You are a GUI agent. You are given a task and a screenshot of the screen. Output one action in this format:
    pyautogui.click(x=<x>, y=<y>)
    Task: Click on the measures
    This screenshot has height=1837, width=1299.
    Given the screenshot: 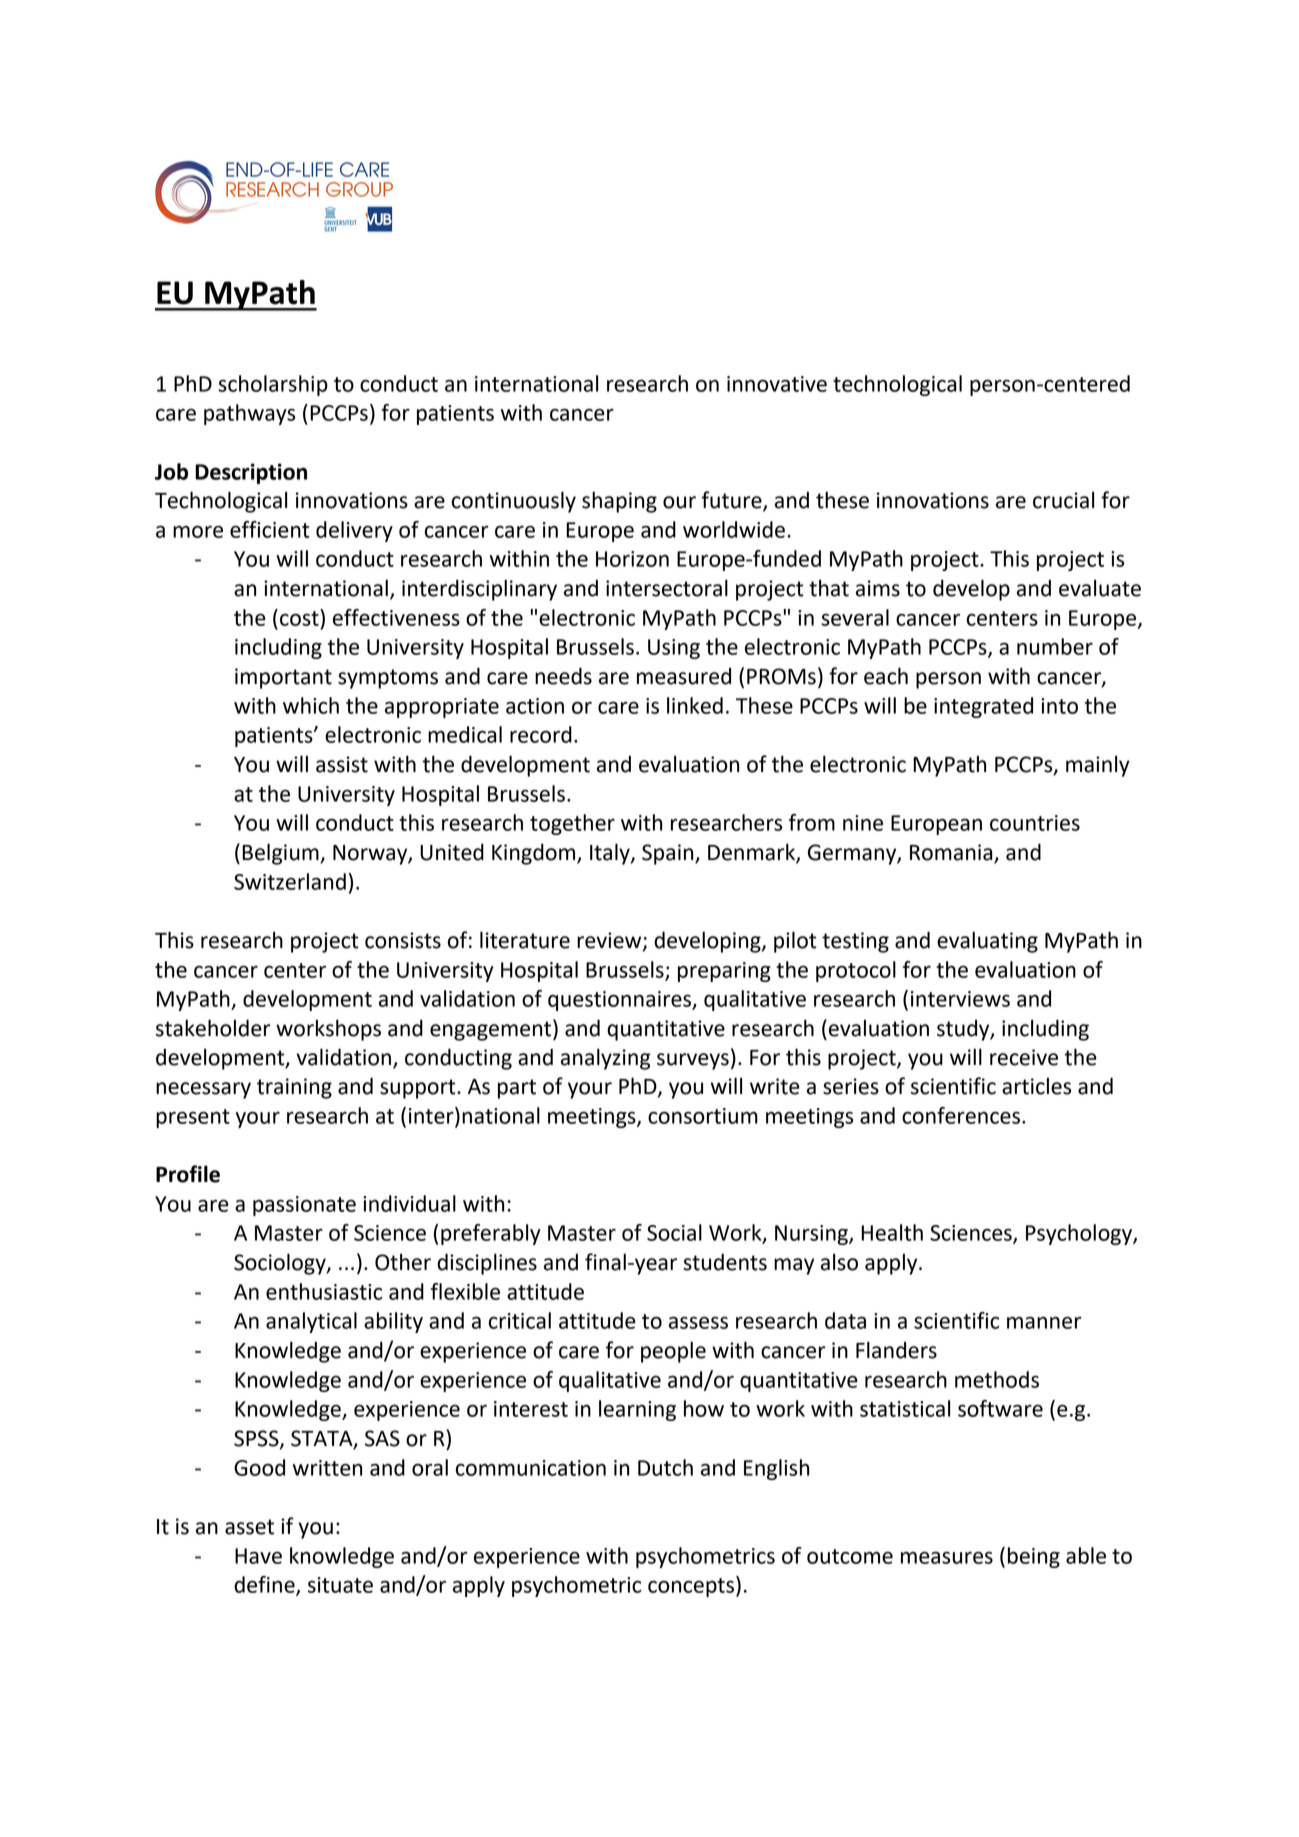 What is the action you would take?
    pyautogui.click(x=947, y=1557)
